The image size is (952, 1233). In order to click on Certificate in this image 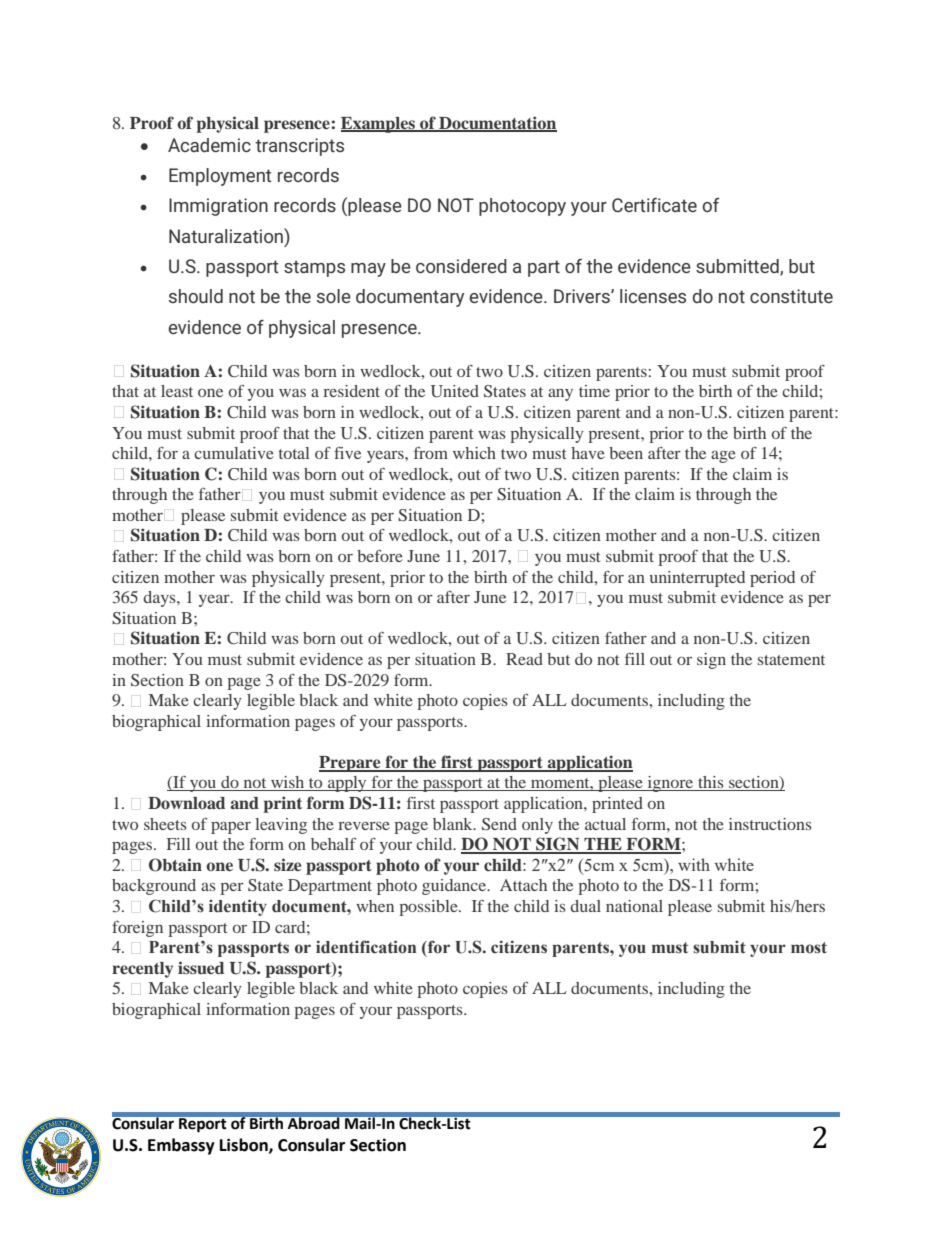, I will do `click(654, 205)`.
